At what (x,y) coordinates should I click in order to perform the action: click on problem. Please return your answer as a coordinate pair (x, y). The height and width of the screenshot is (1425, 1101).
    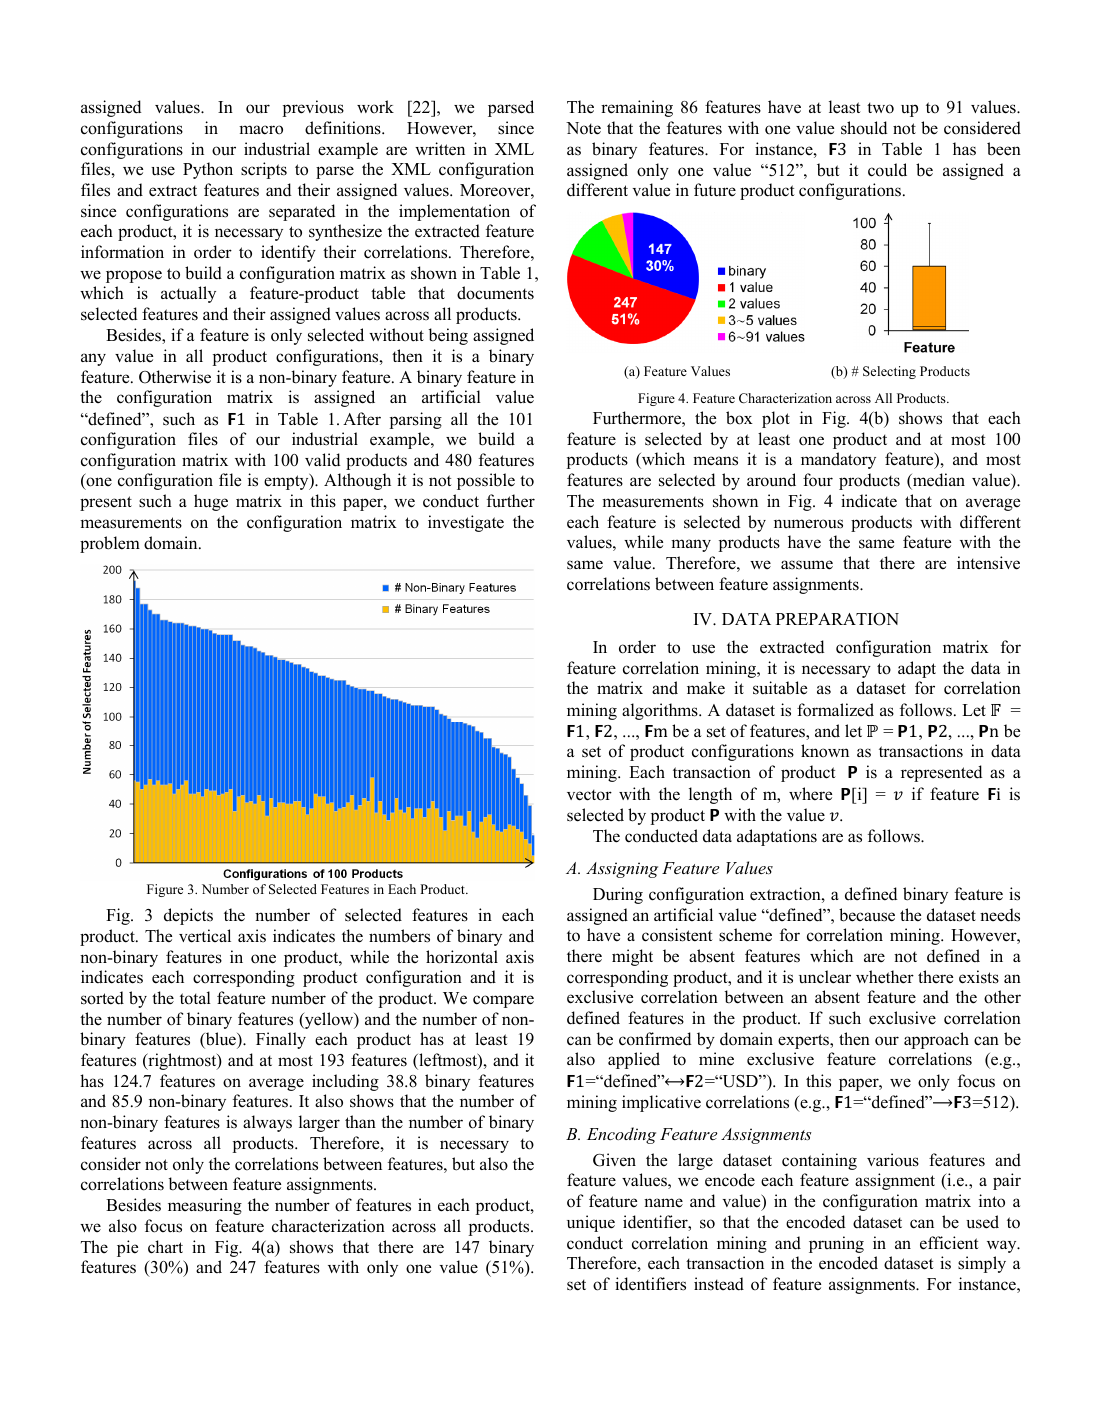
    Looking at the image, I should click on (110, 544).
